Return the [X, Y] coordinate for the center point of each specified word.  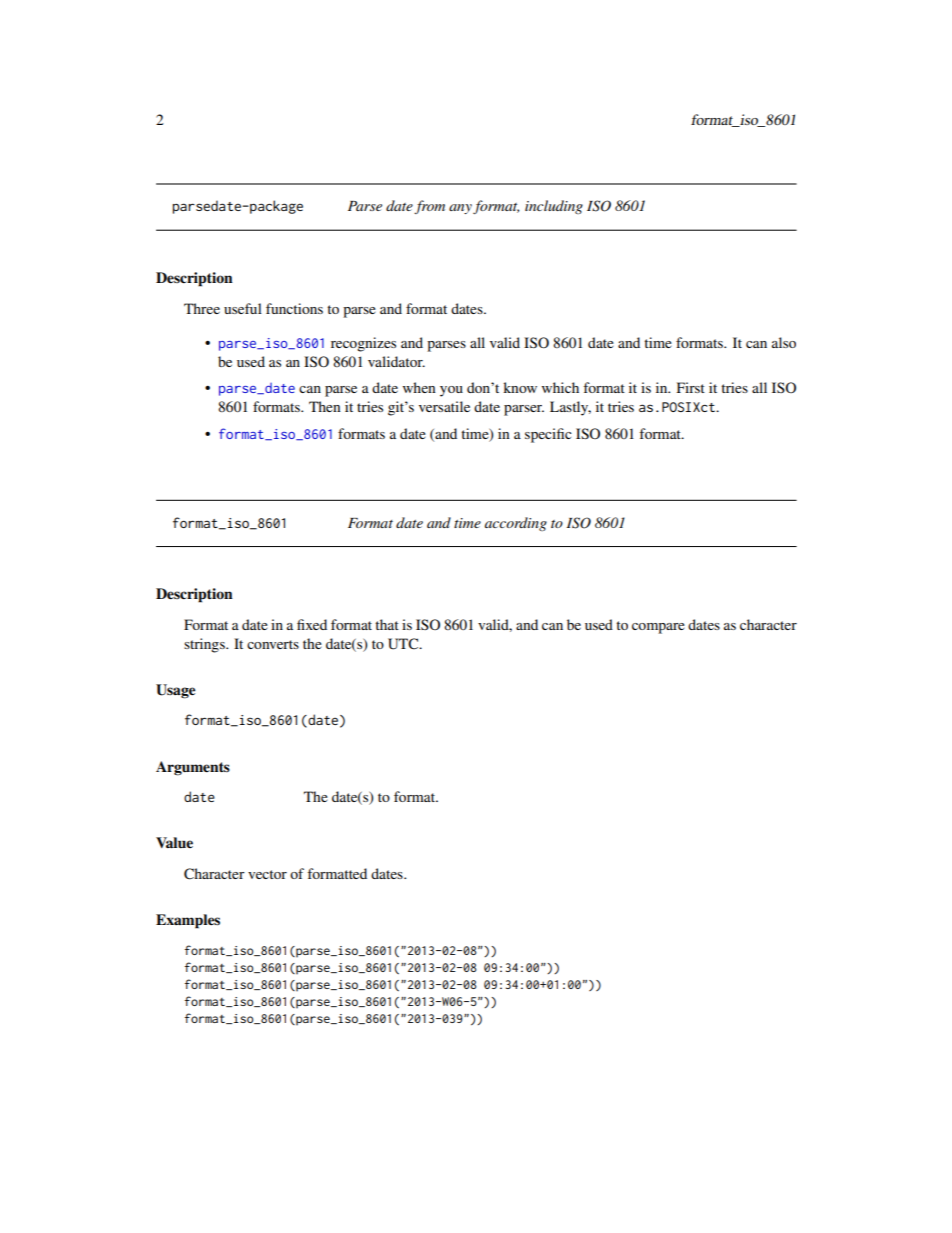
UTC [404, 644]
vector [267, 874]
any [461, 209]
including [554, 207]
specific [548, 435]
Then [325, 406]
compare [658, 628]
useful [243, 308]
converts [273, 644]
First [691, 387]
